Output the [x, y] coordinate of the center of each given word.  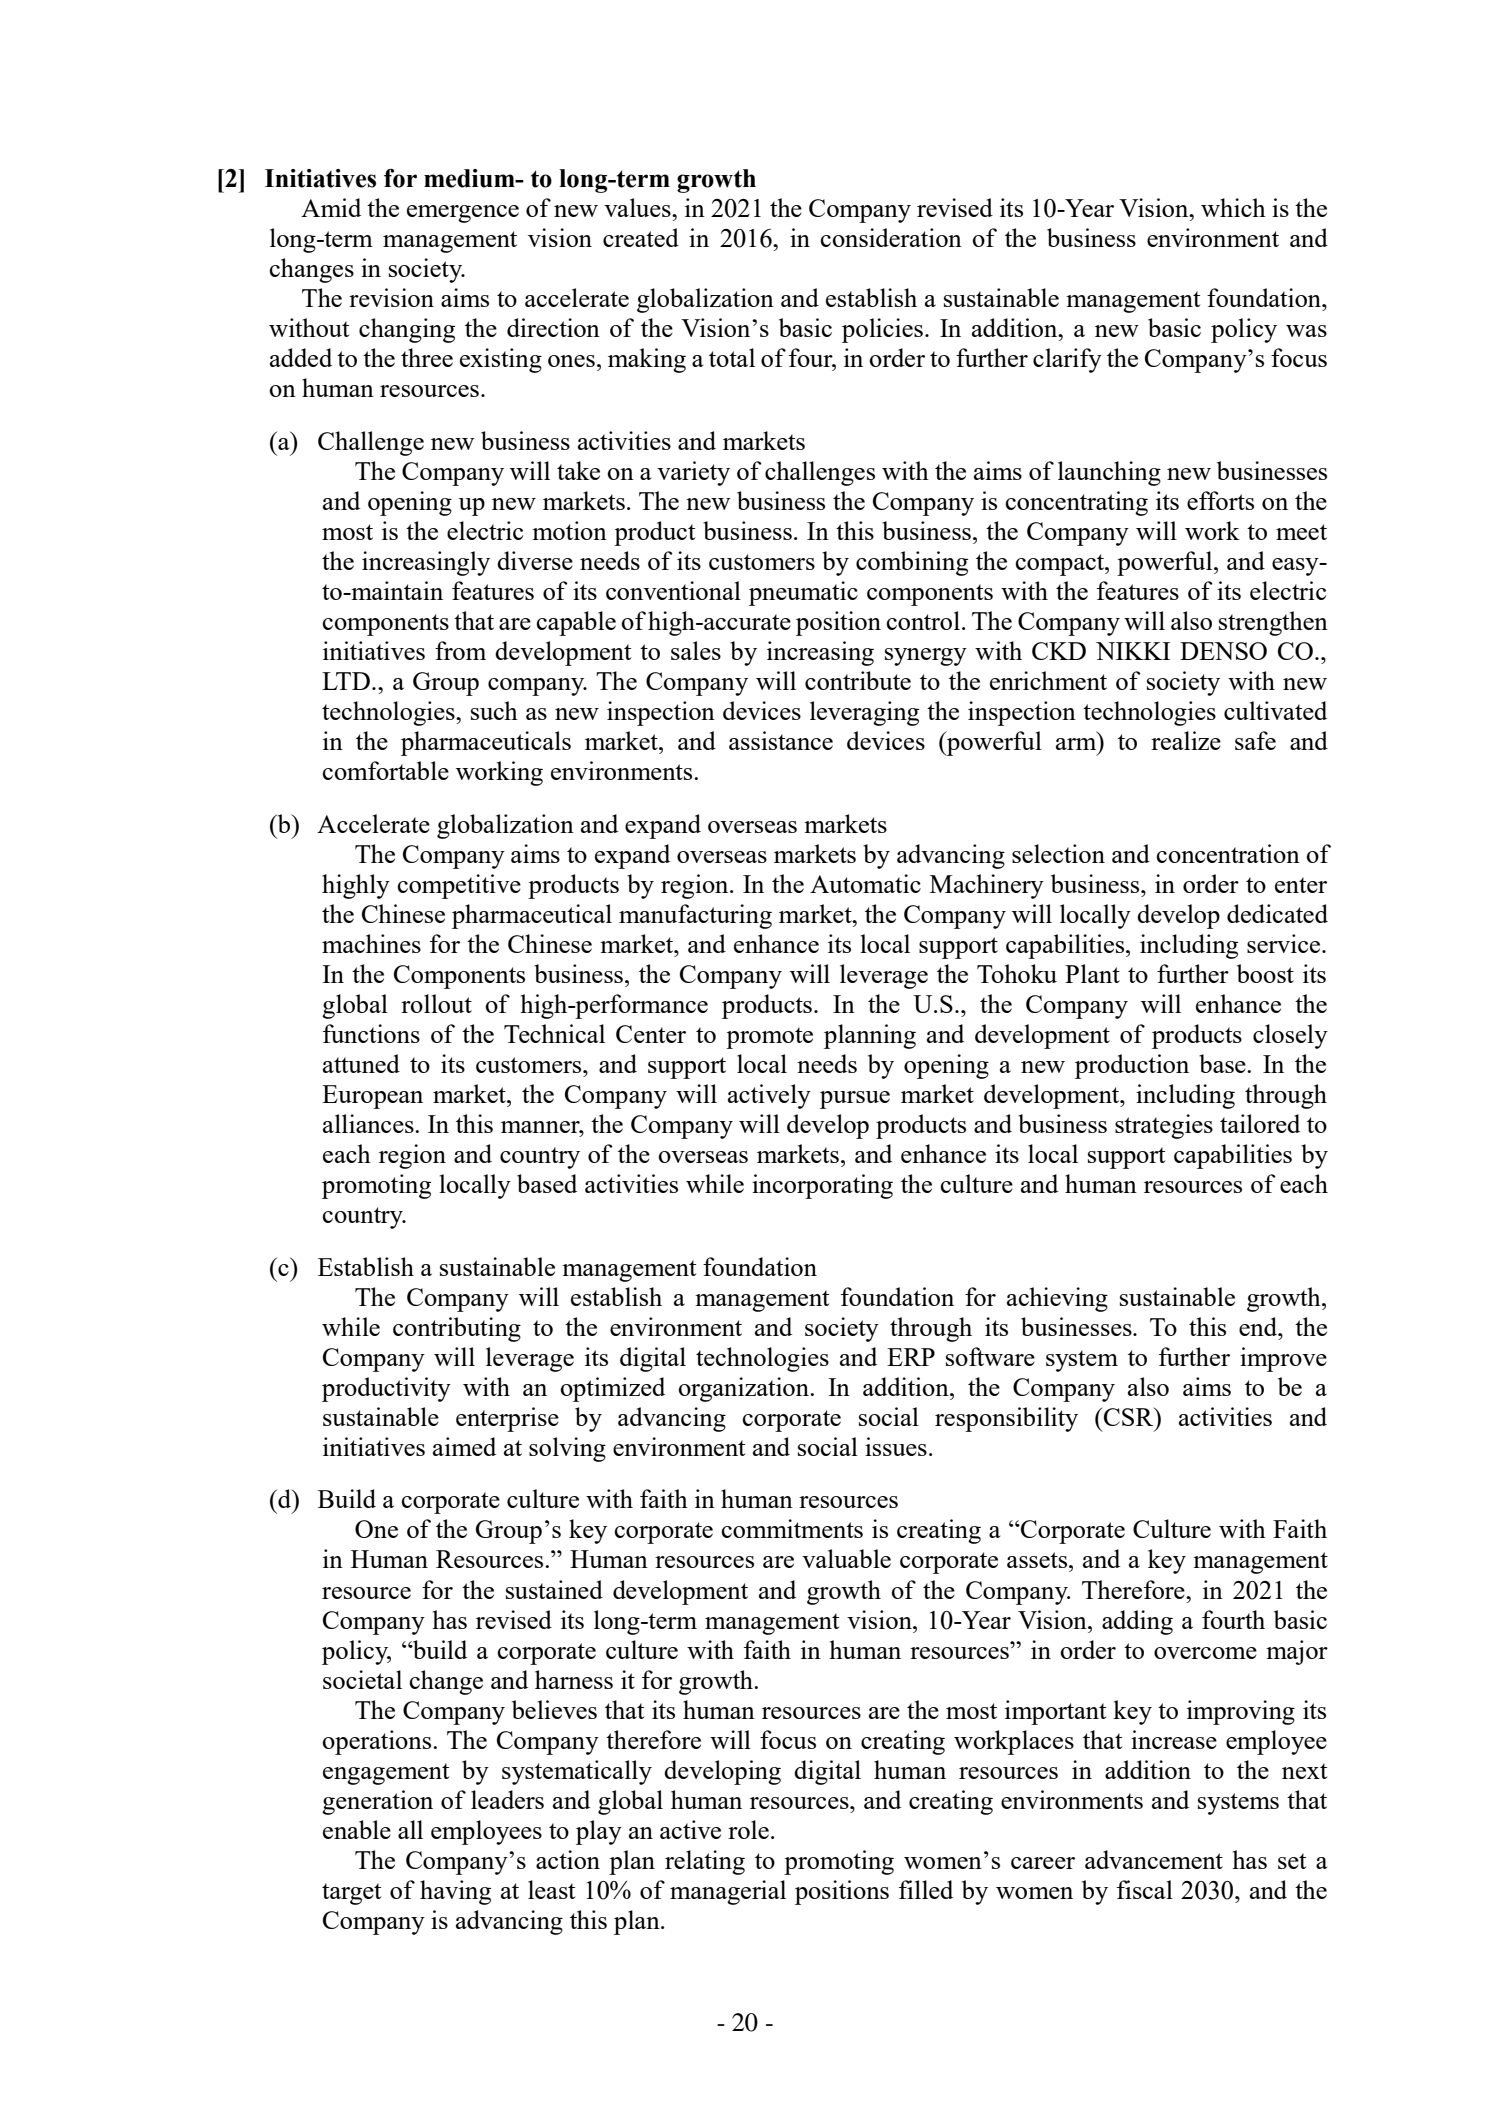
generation [377, 1802]
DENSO [1223, 651]
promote [769, 1038]
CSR [1129, 1416]
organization [744, 1389]
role [748, 1829]
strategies [1164, 1126]
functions [371, 1033]
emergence [463, 214]
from [460, 650]
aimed [464, 1446]
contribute [858, 680]
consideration [891, 237]
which [1233, 207]
